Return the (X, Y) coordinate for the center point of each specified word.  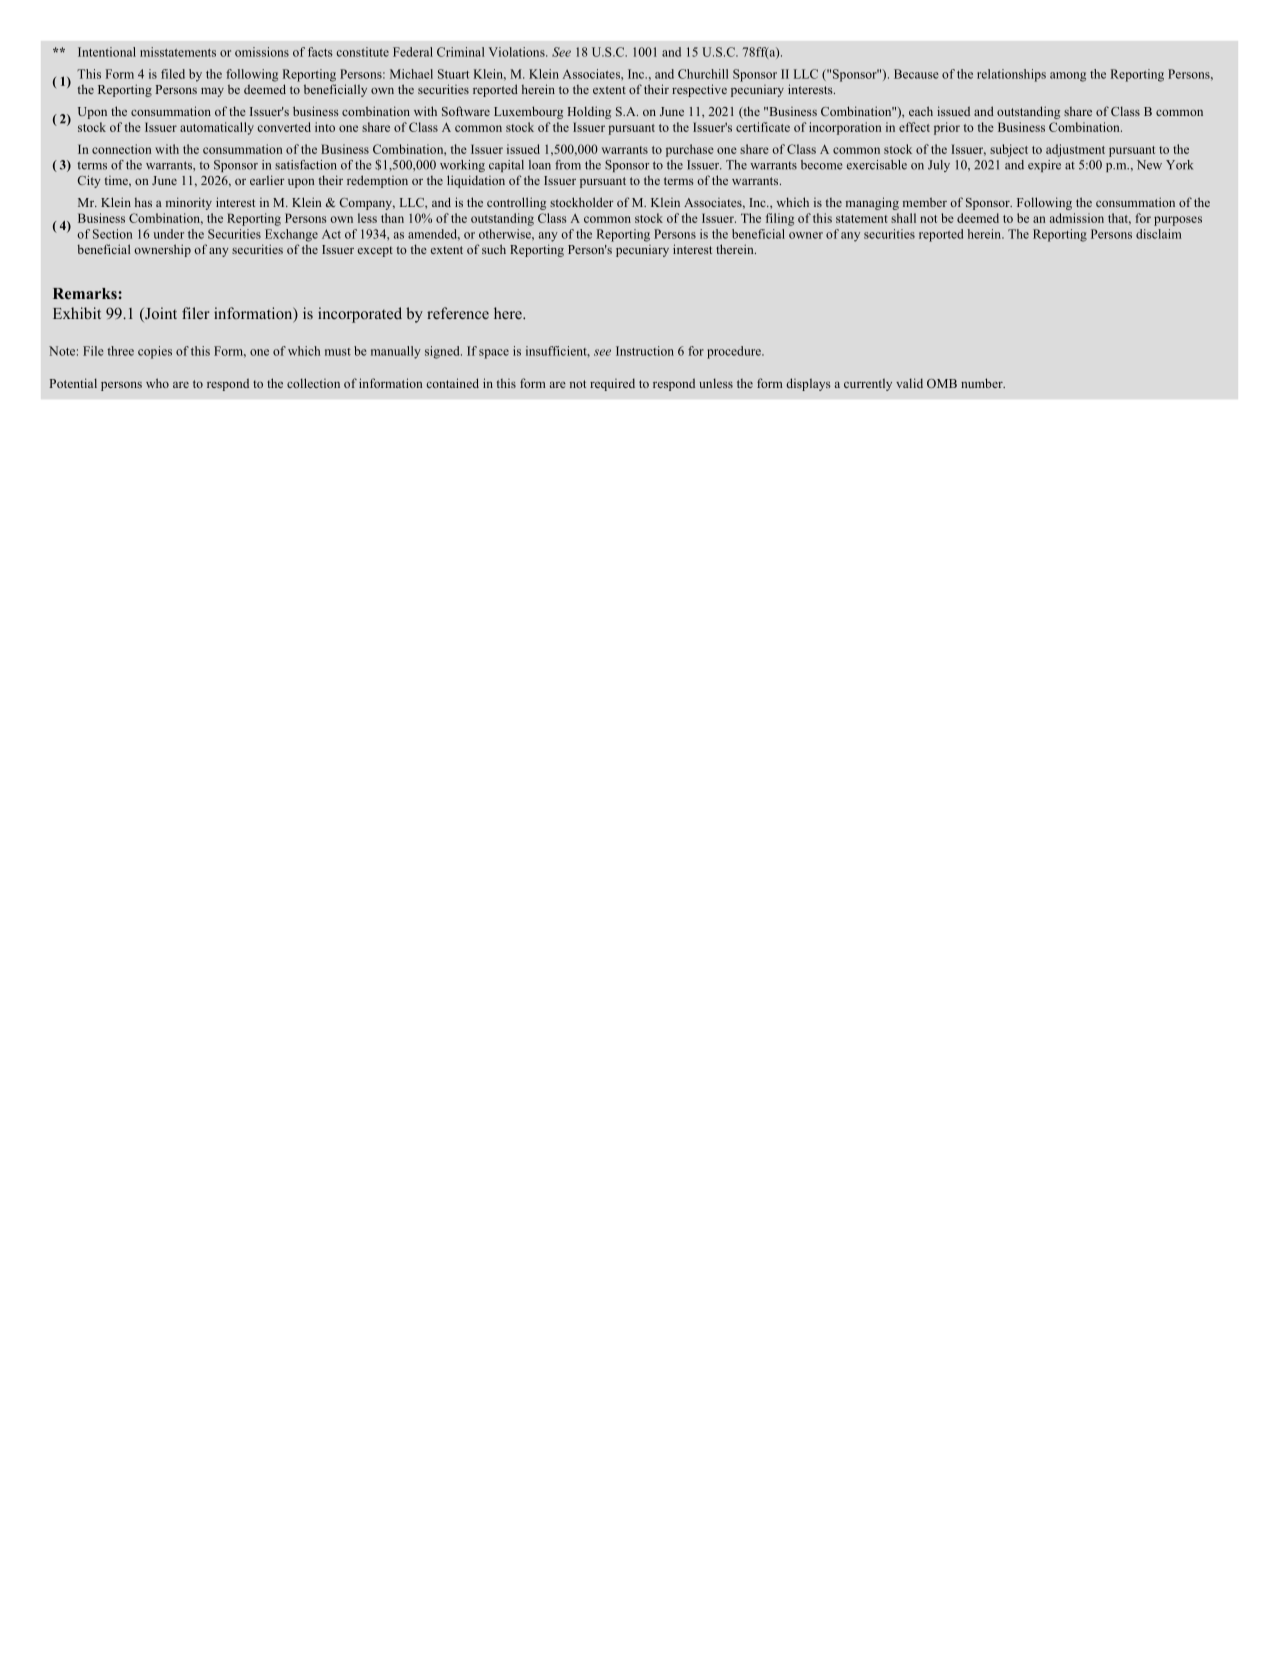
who (157, 383)
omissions (262, 52)
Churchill (703, 74)
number (983, 383)
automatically (217, 128)
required (612, 384)
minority (189, 203)
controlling (516, 203)
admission (1077, 218)
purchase (690, 150)
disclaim (1159, 234)
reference (458, 313)
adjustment (1075, 150)
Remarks (86, 293)
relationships (1011, 75)
